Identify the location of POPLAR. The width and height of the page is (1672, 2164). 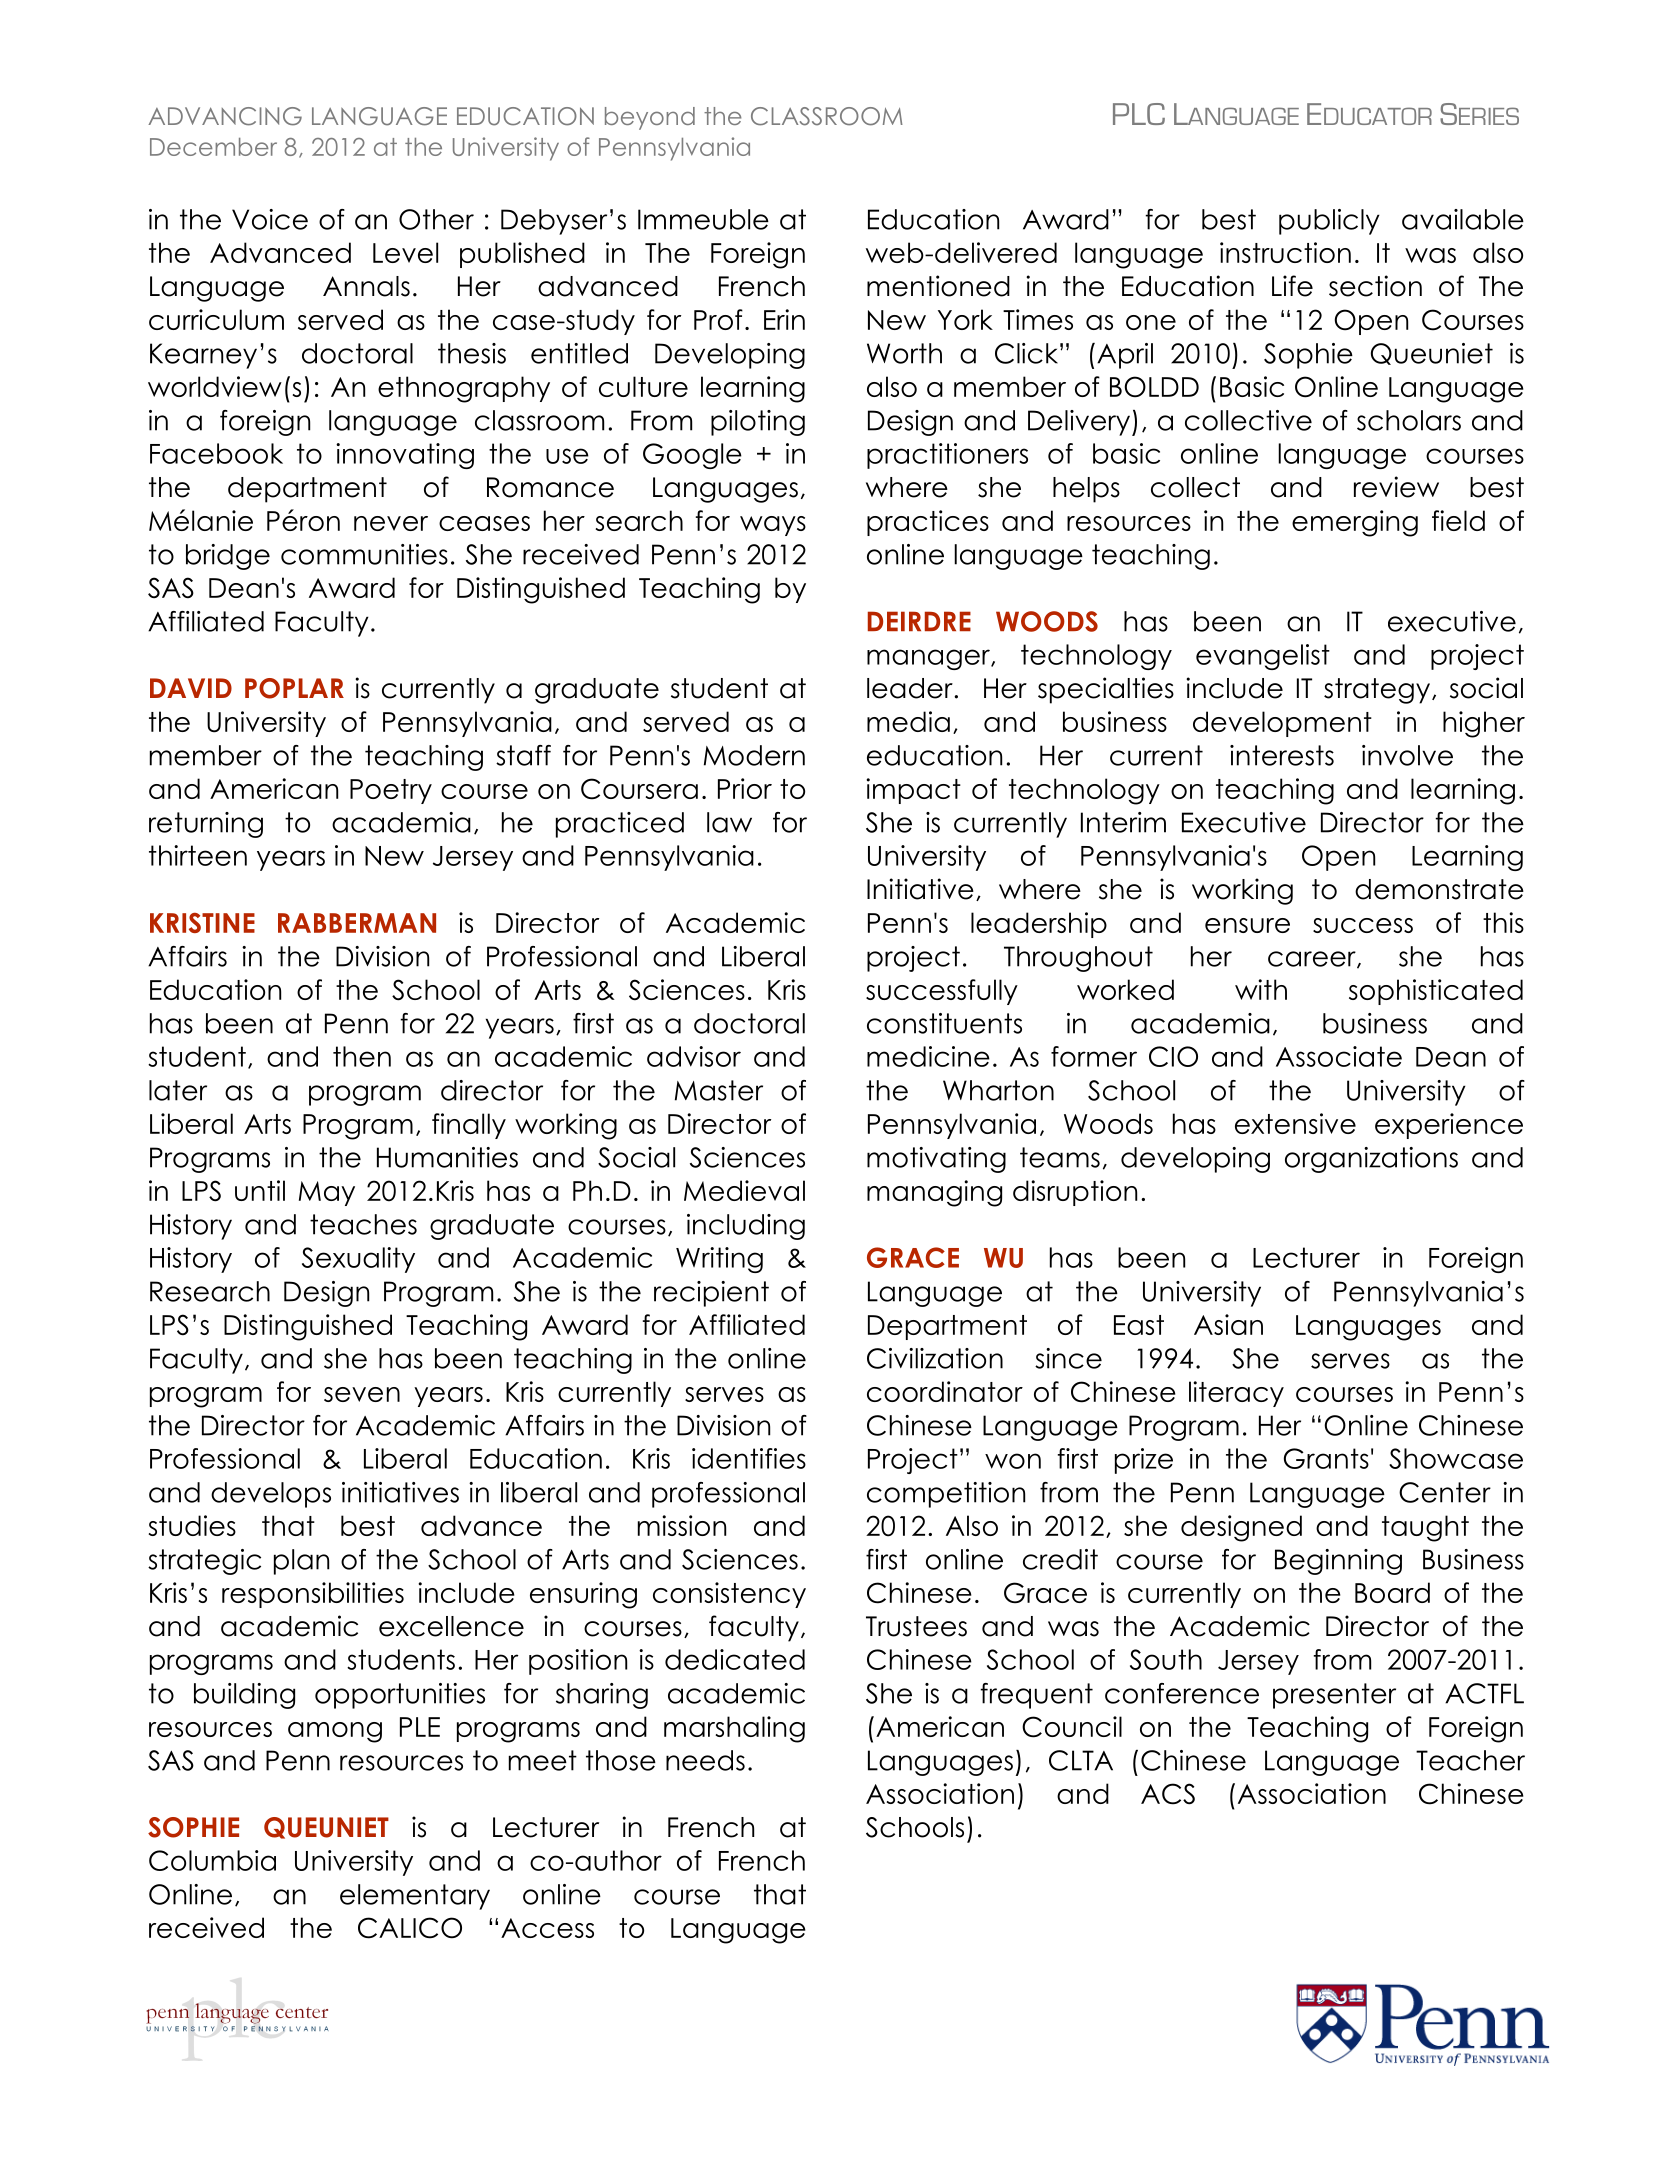
(294, 688).
